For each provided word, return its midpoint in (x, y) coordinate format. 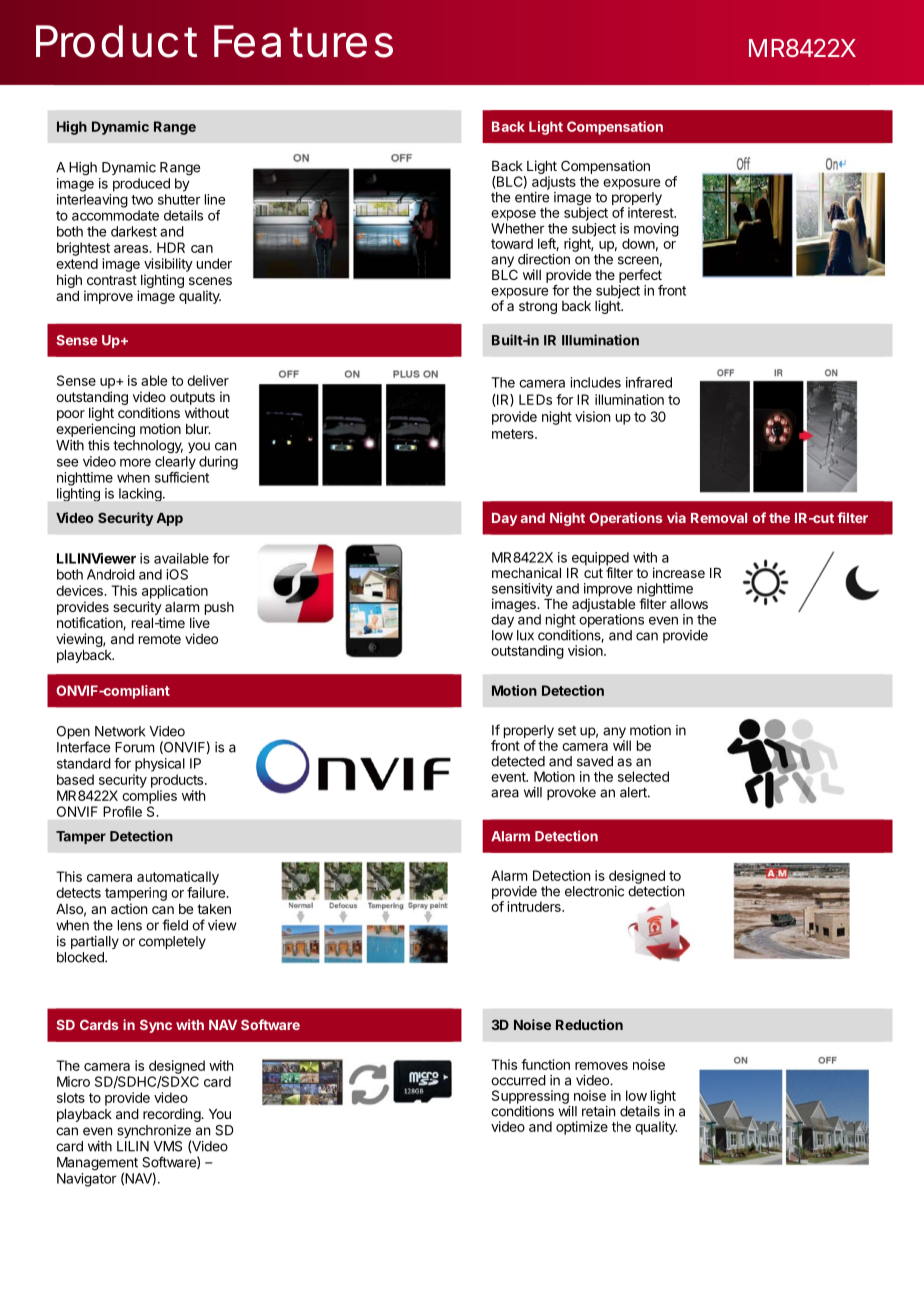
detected (518, 761)
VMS (167, 1146)
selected (643, 776)
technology (148, 447)
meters (514, 434)
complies (149, 797)
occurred (518, 1080)
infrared (649, 382)
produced (141, 185)
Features (303, 41)
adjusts (554, 183)
